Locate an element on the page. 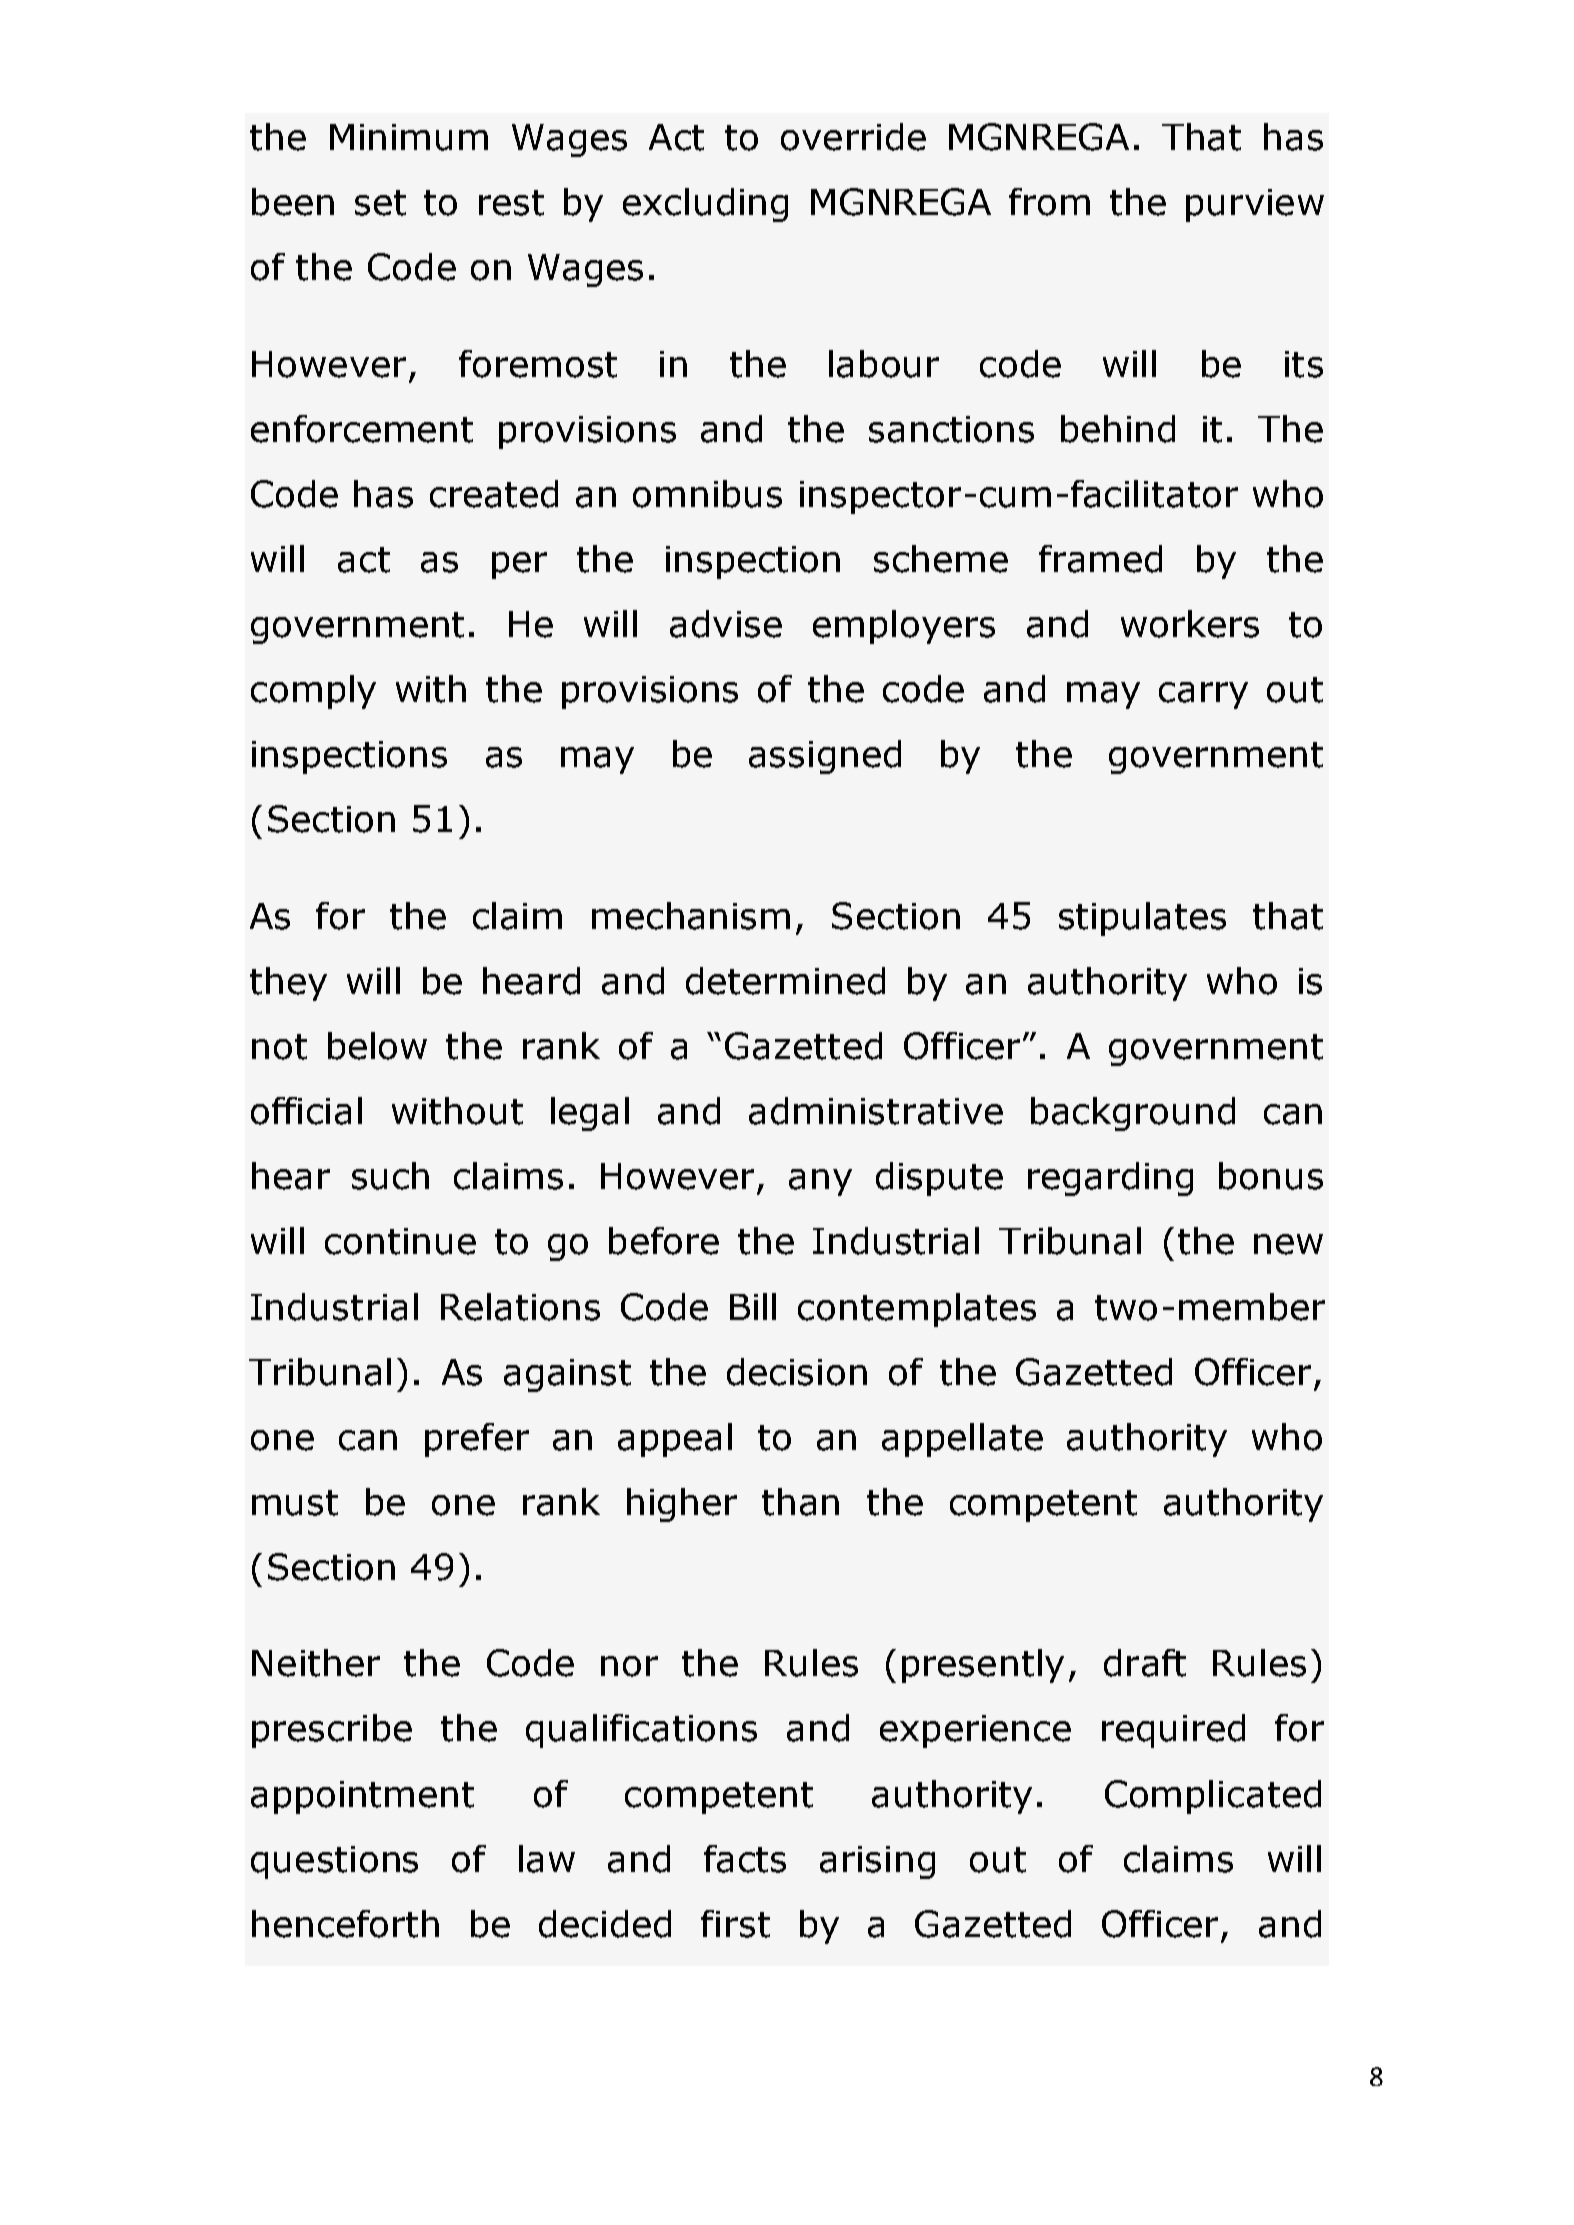 This image has height=2225, width=1574. must is located at coordinates (295, 1503).
